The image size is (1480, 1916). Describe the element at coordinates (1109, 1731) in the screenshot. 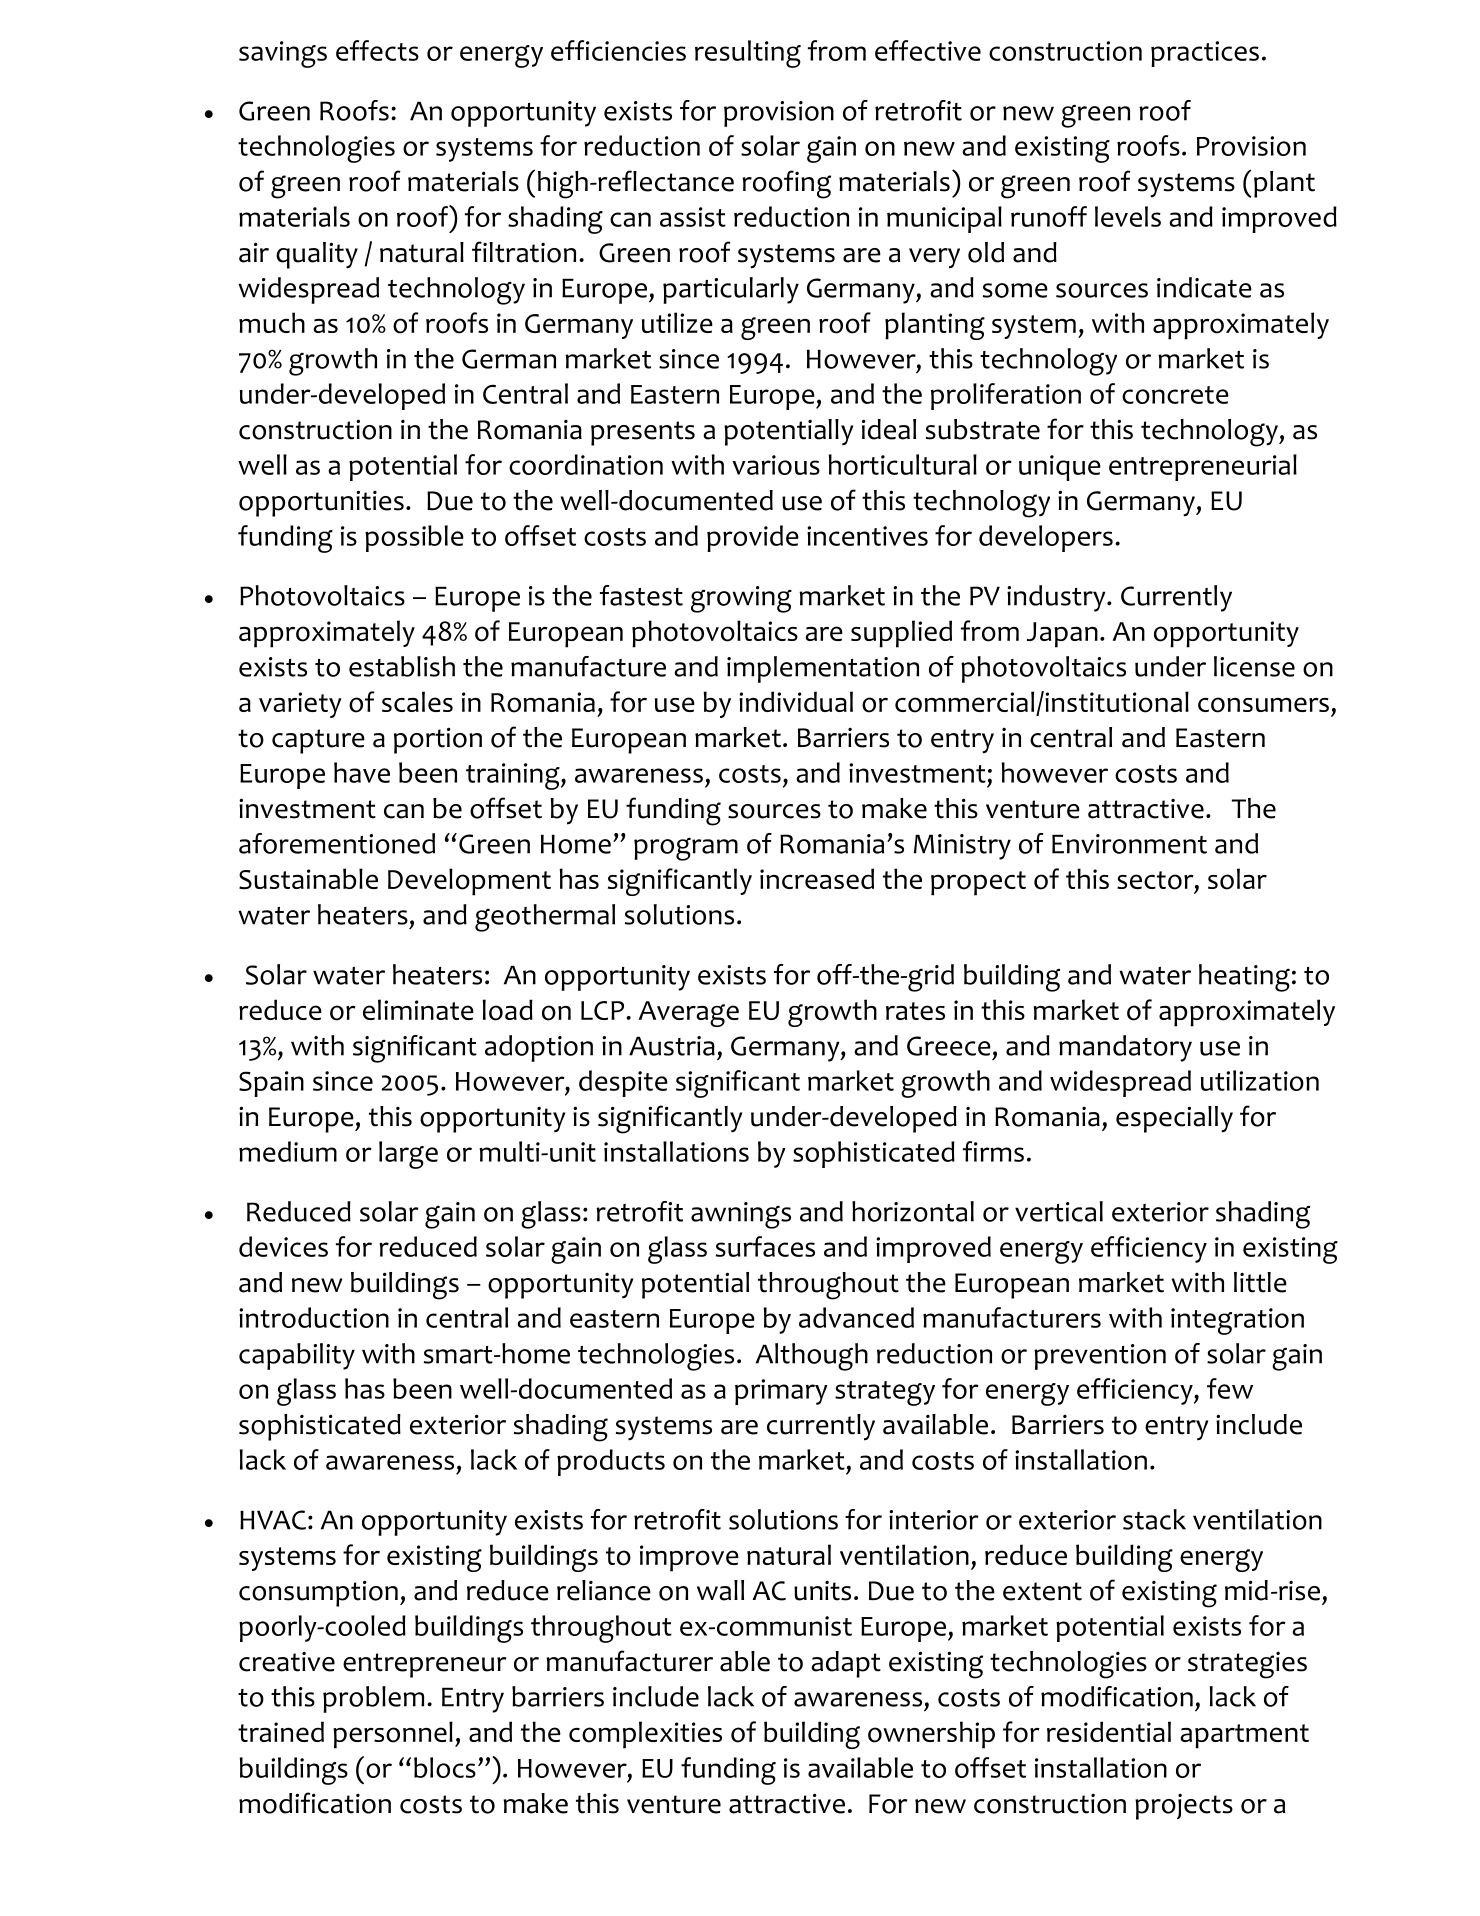

I see `residential` at that location.
